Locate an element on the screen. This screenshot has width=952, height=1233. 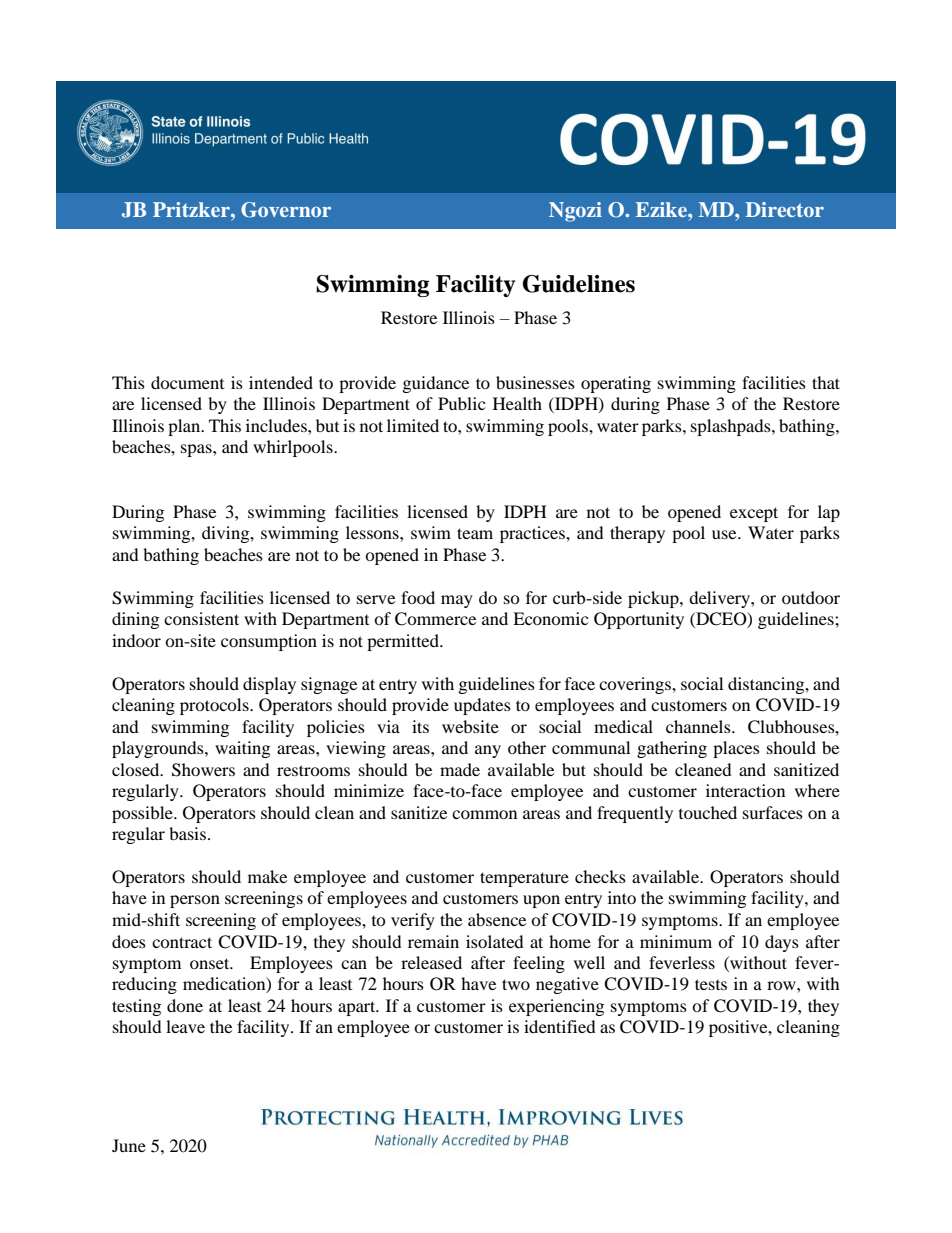
protocols is located at coordinates (215, 706).
